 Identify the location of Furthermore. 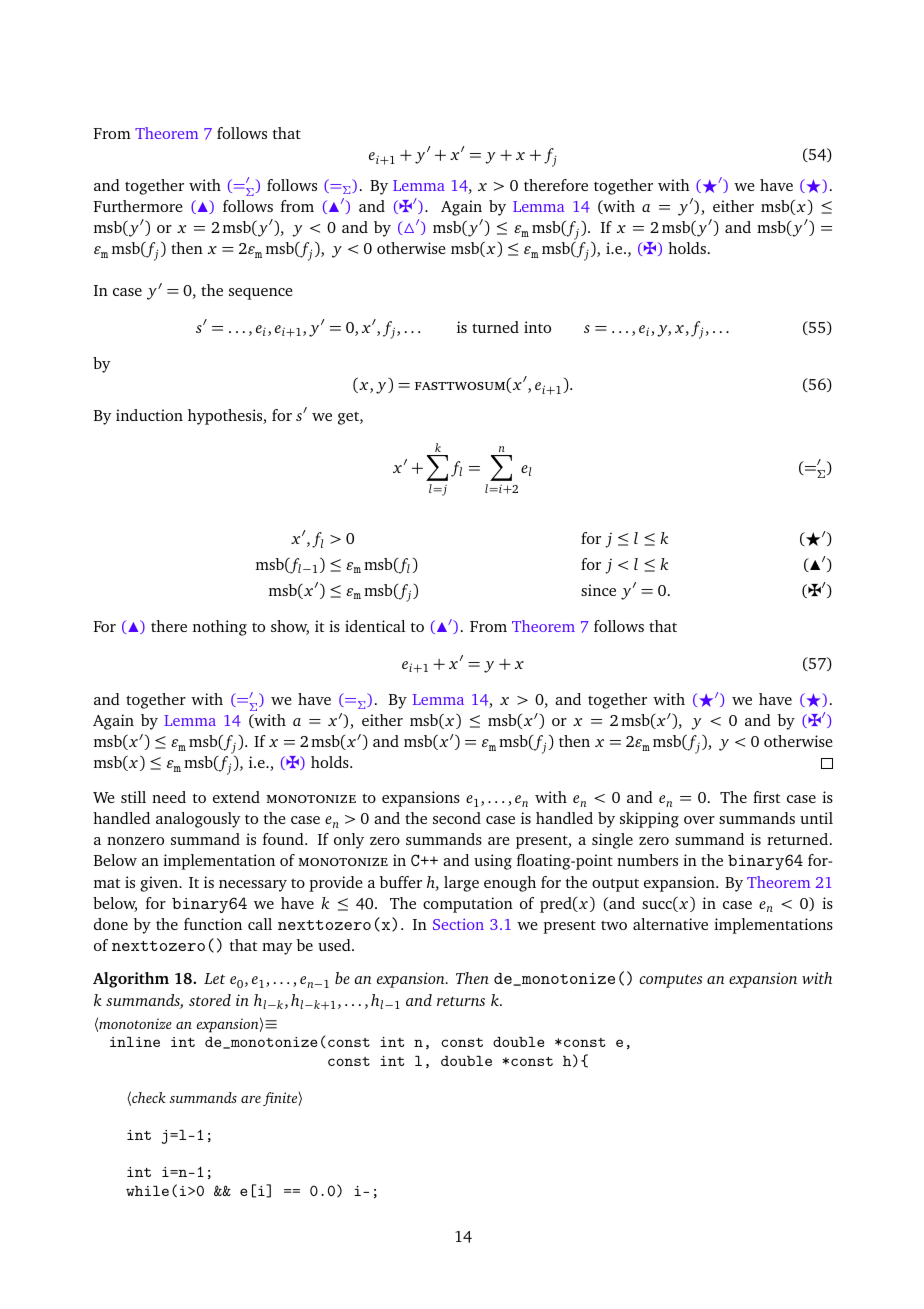
(138, 206).
